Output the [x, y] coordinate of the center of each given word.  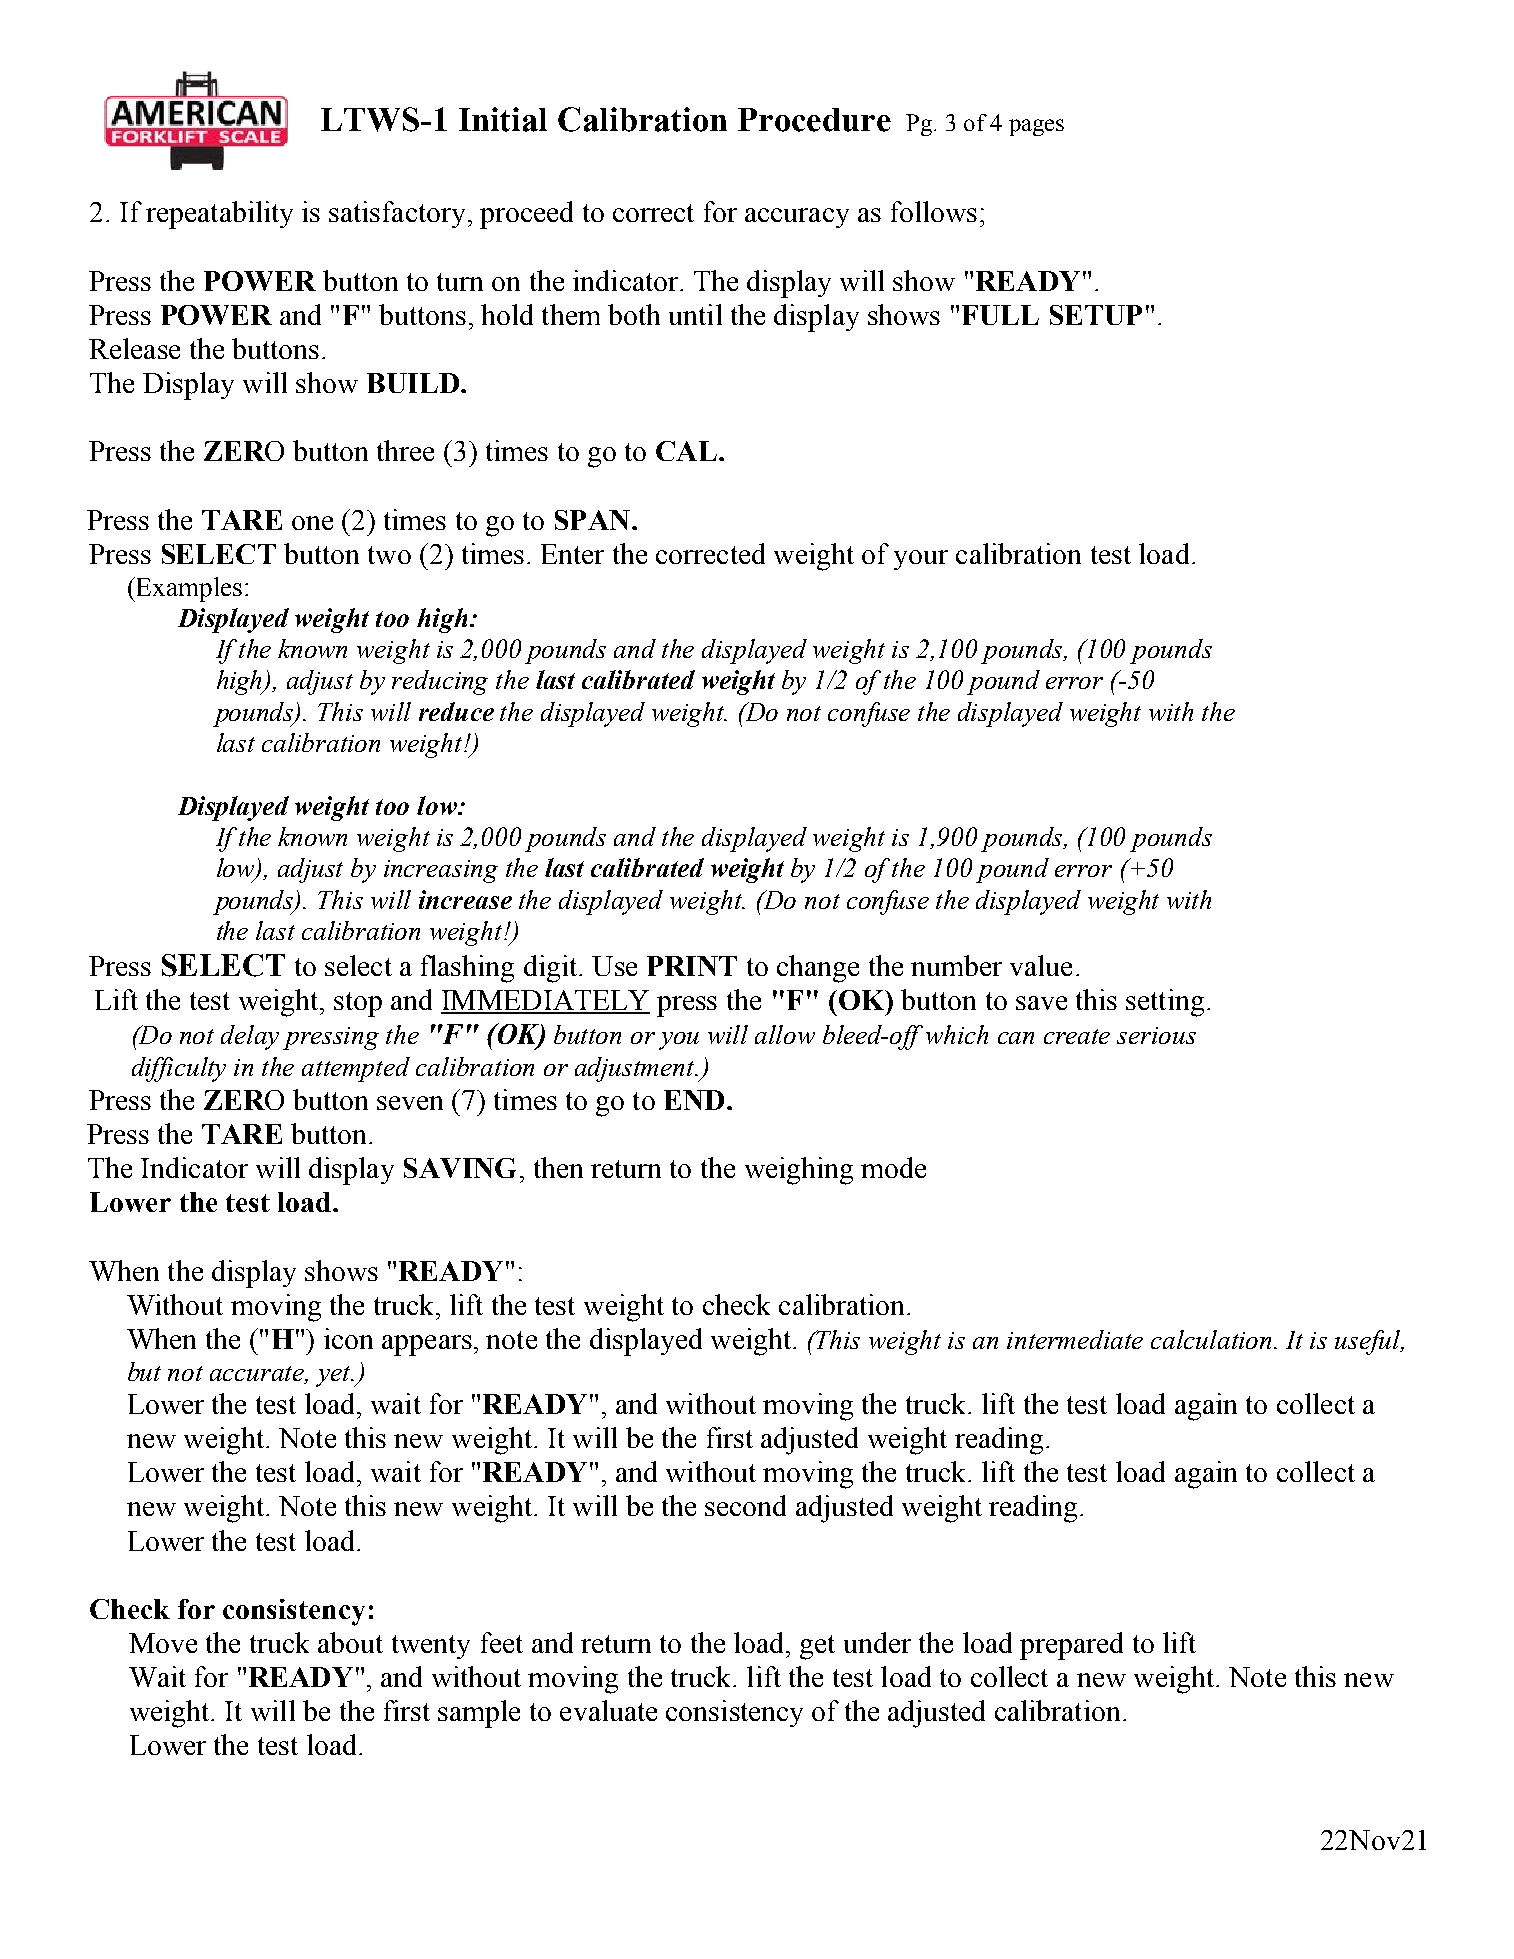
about [350, 1642]
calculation [1213, 1339]
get [817, 1647]
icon [348, 1338]
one [312, 523]
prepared [1071, 1646]
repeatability [219, 215]
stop [358, 1004]
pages [1036, 127]
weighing [799, 1171]
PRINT [692, 966]
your [921, 560]
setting [1165, 1003]
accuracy [797, 218]
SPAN [592, 520]
